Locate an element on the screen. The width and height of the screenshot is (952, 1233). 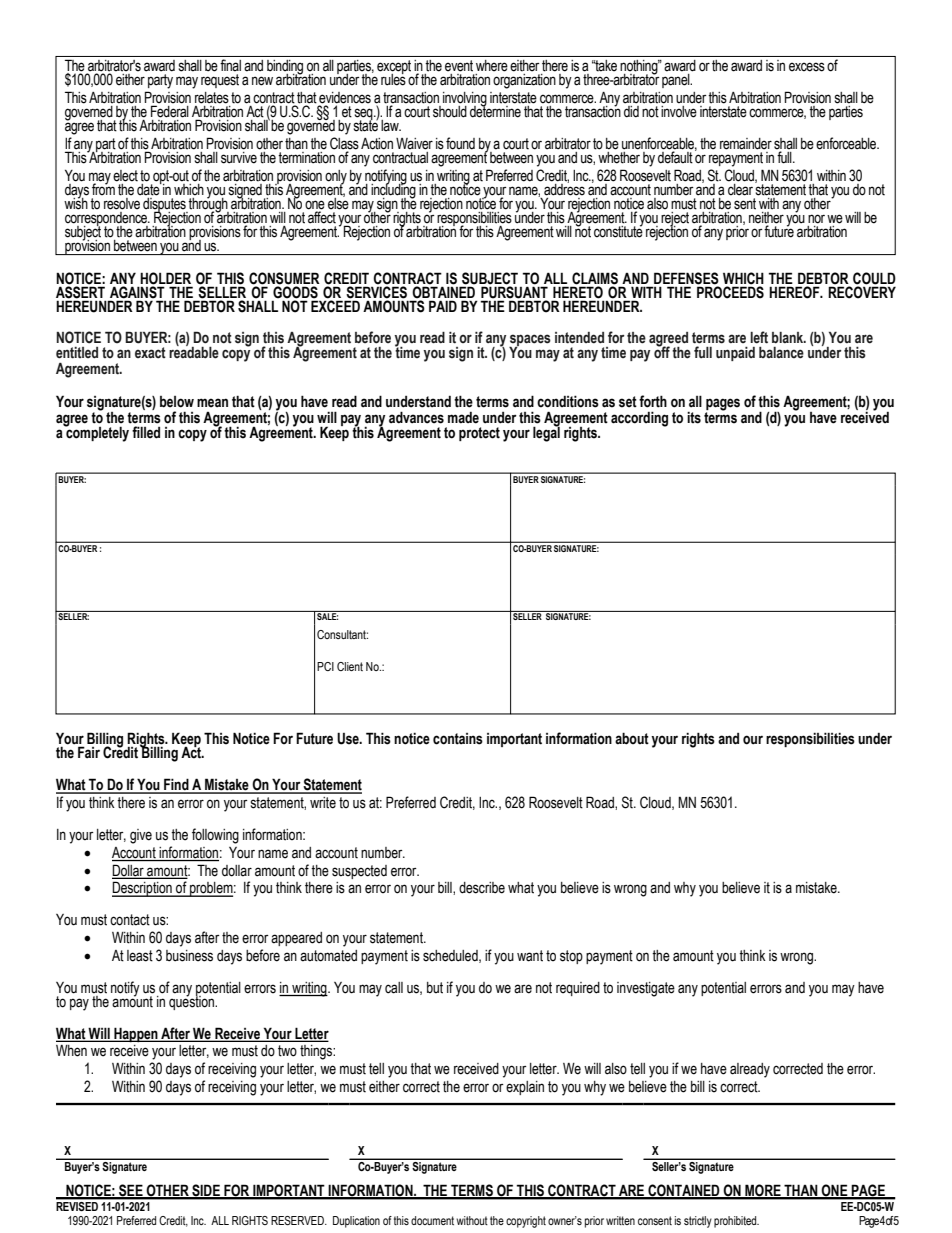
relates is located at coordinates (212, 98).
